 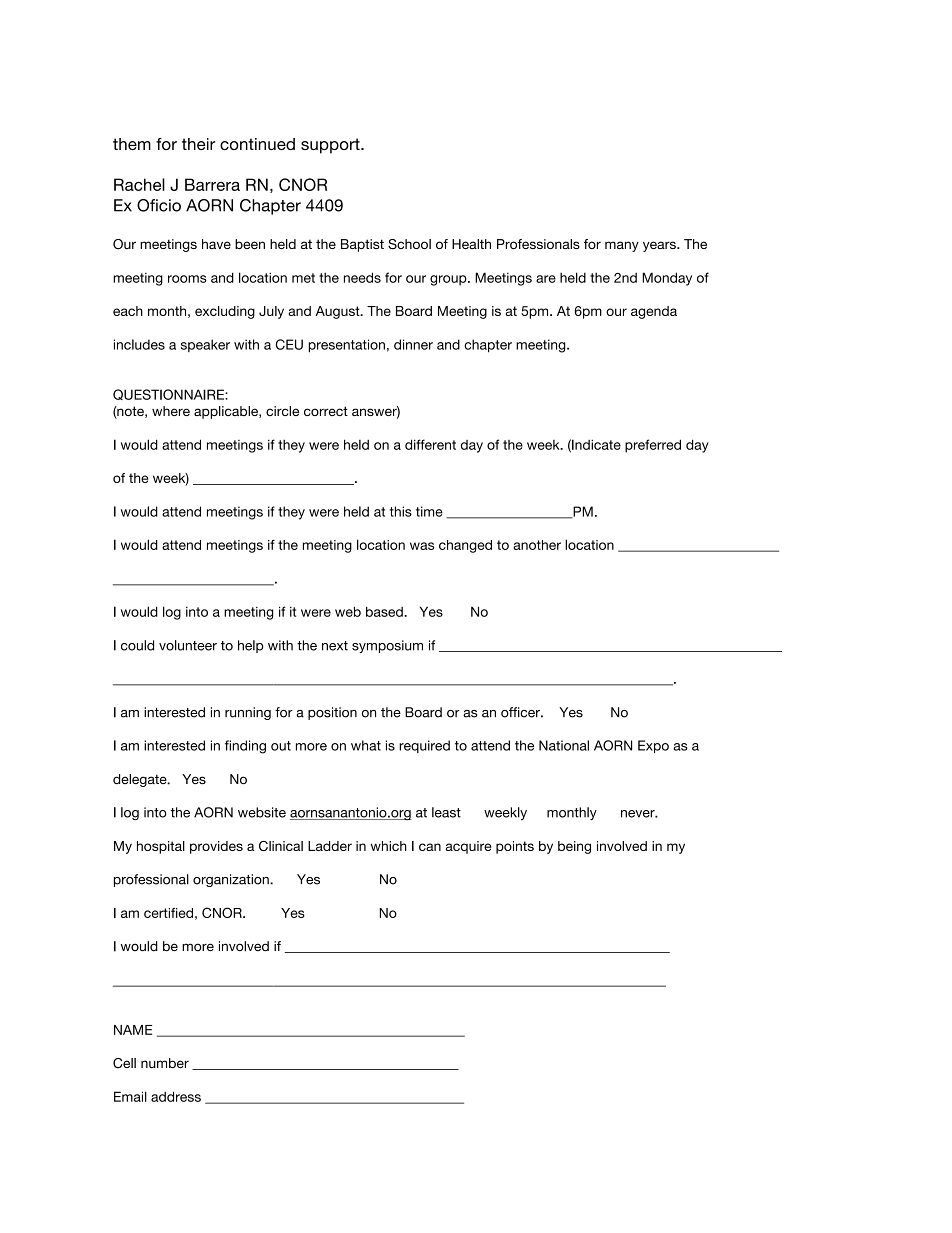 What do you see at coordinates (574, 847) in the screenshot?
I see `being` at bounding box center [574, 847].
